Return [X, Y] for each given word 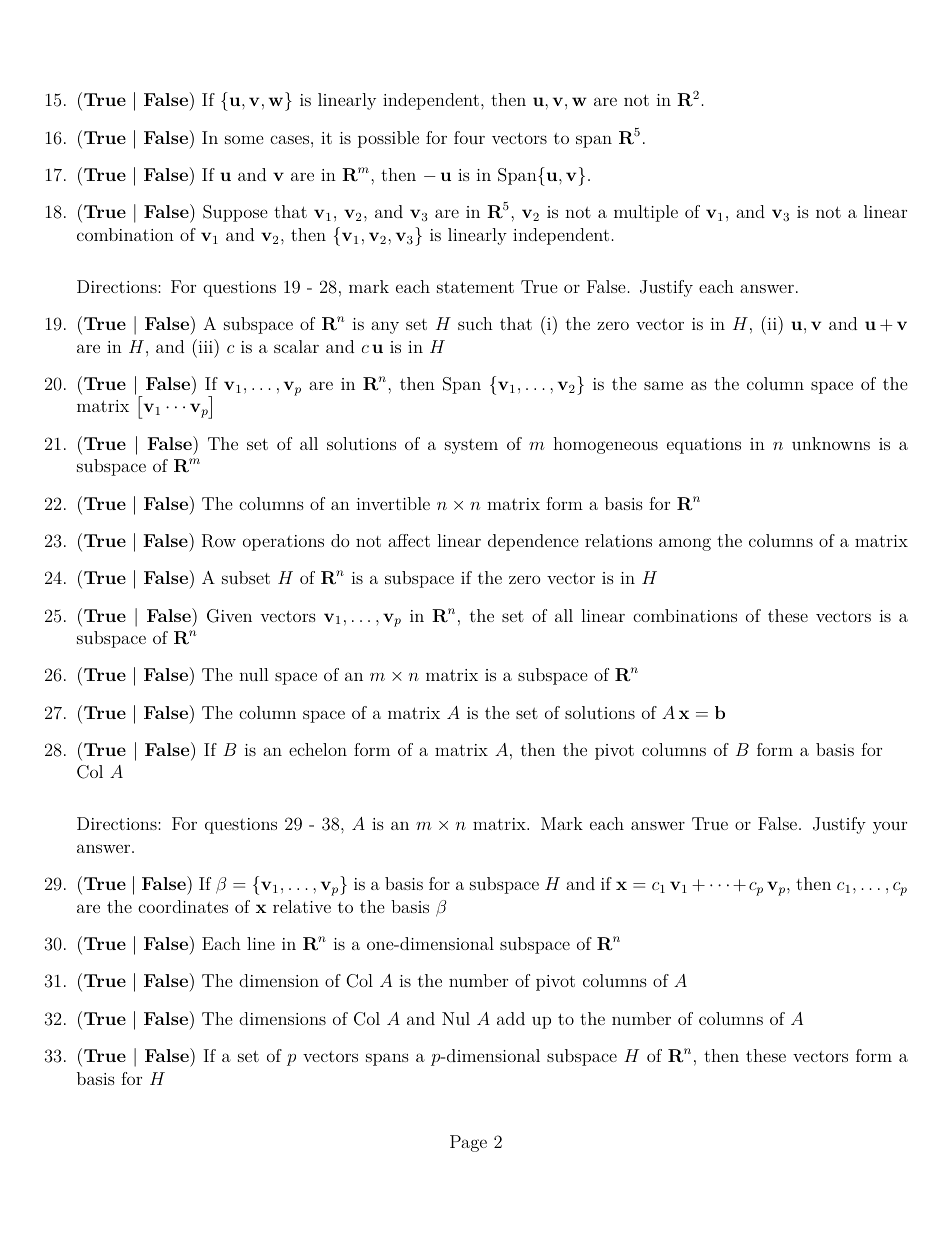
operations [283, 543]
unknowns [831, 443]
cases [291, 139]
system [471, 446]
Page [468, 1143]
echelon [318, 749]
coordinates [183, 906]
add [511, 1018]
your [890, 827]
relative [302, 906]
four [469, 137]
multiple [646, 213]
